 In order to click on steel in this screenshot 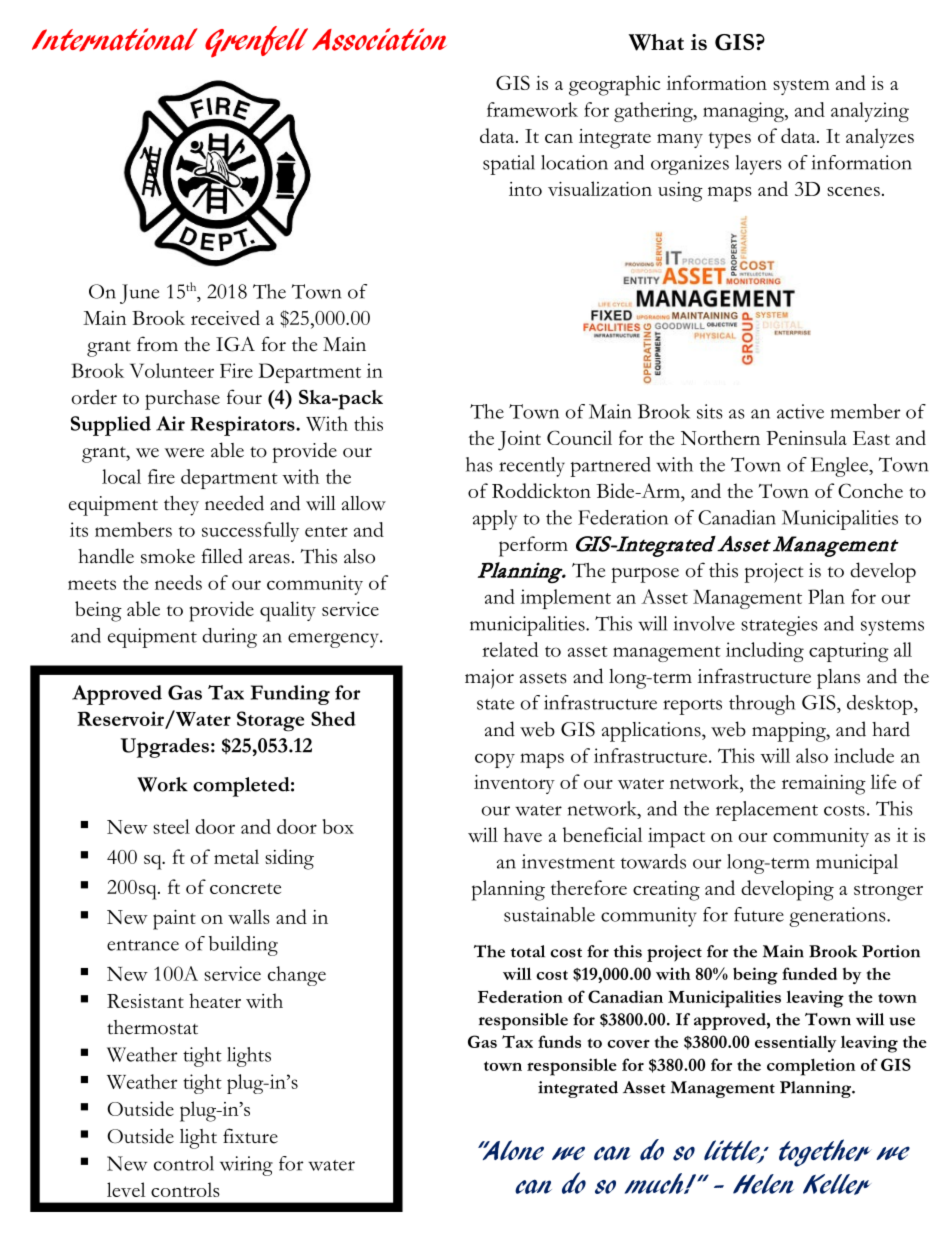, I will do `click(171, 826)`.
